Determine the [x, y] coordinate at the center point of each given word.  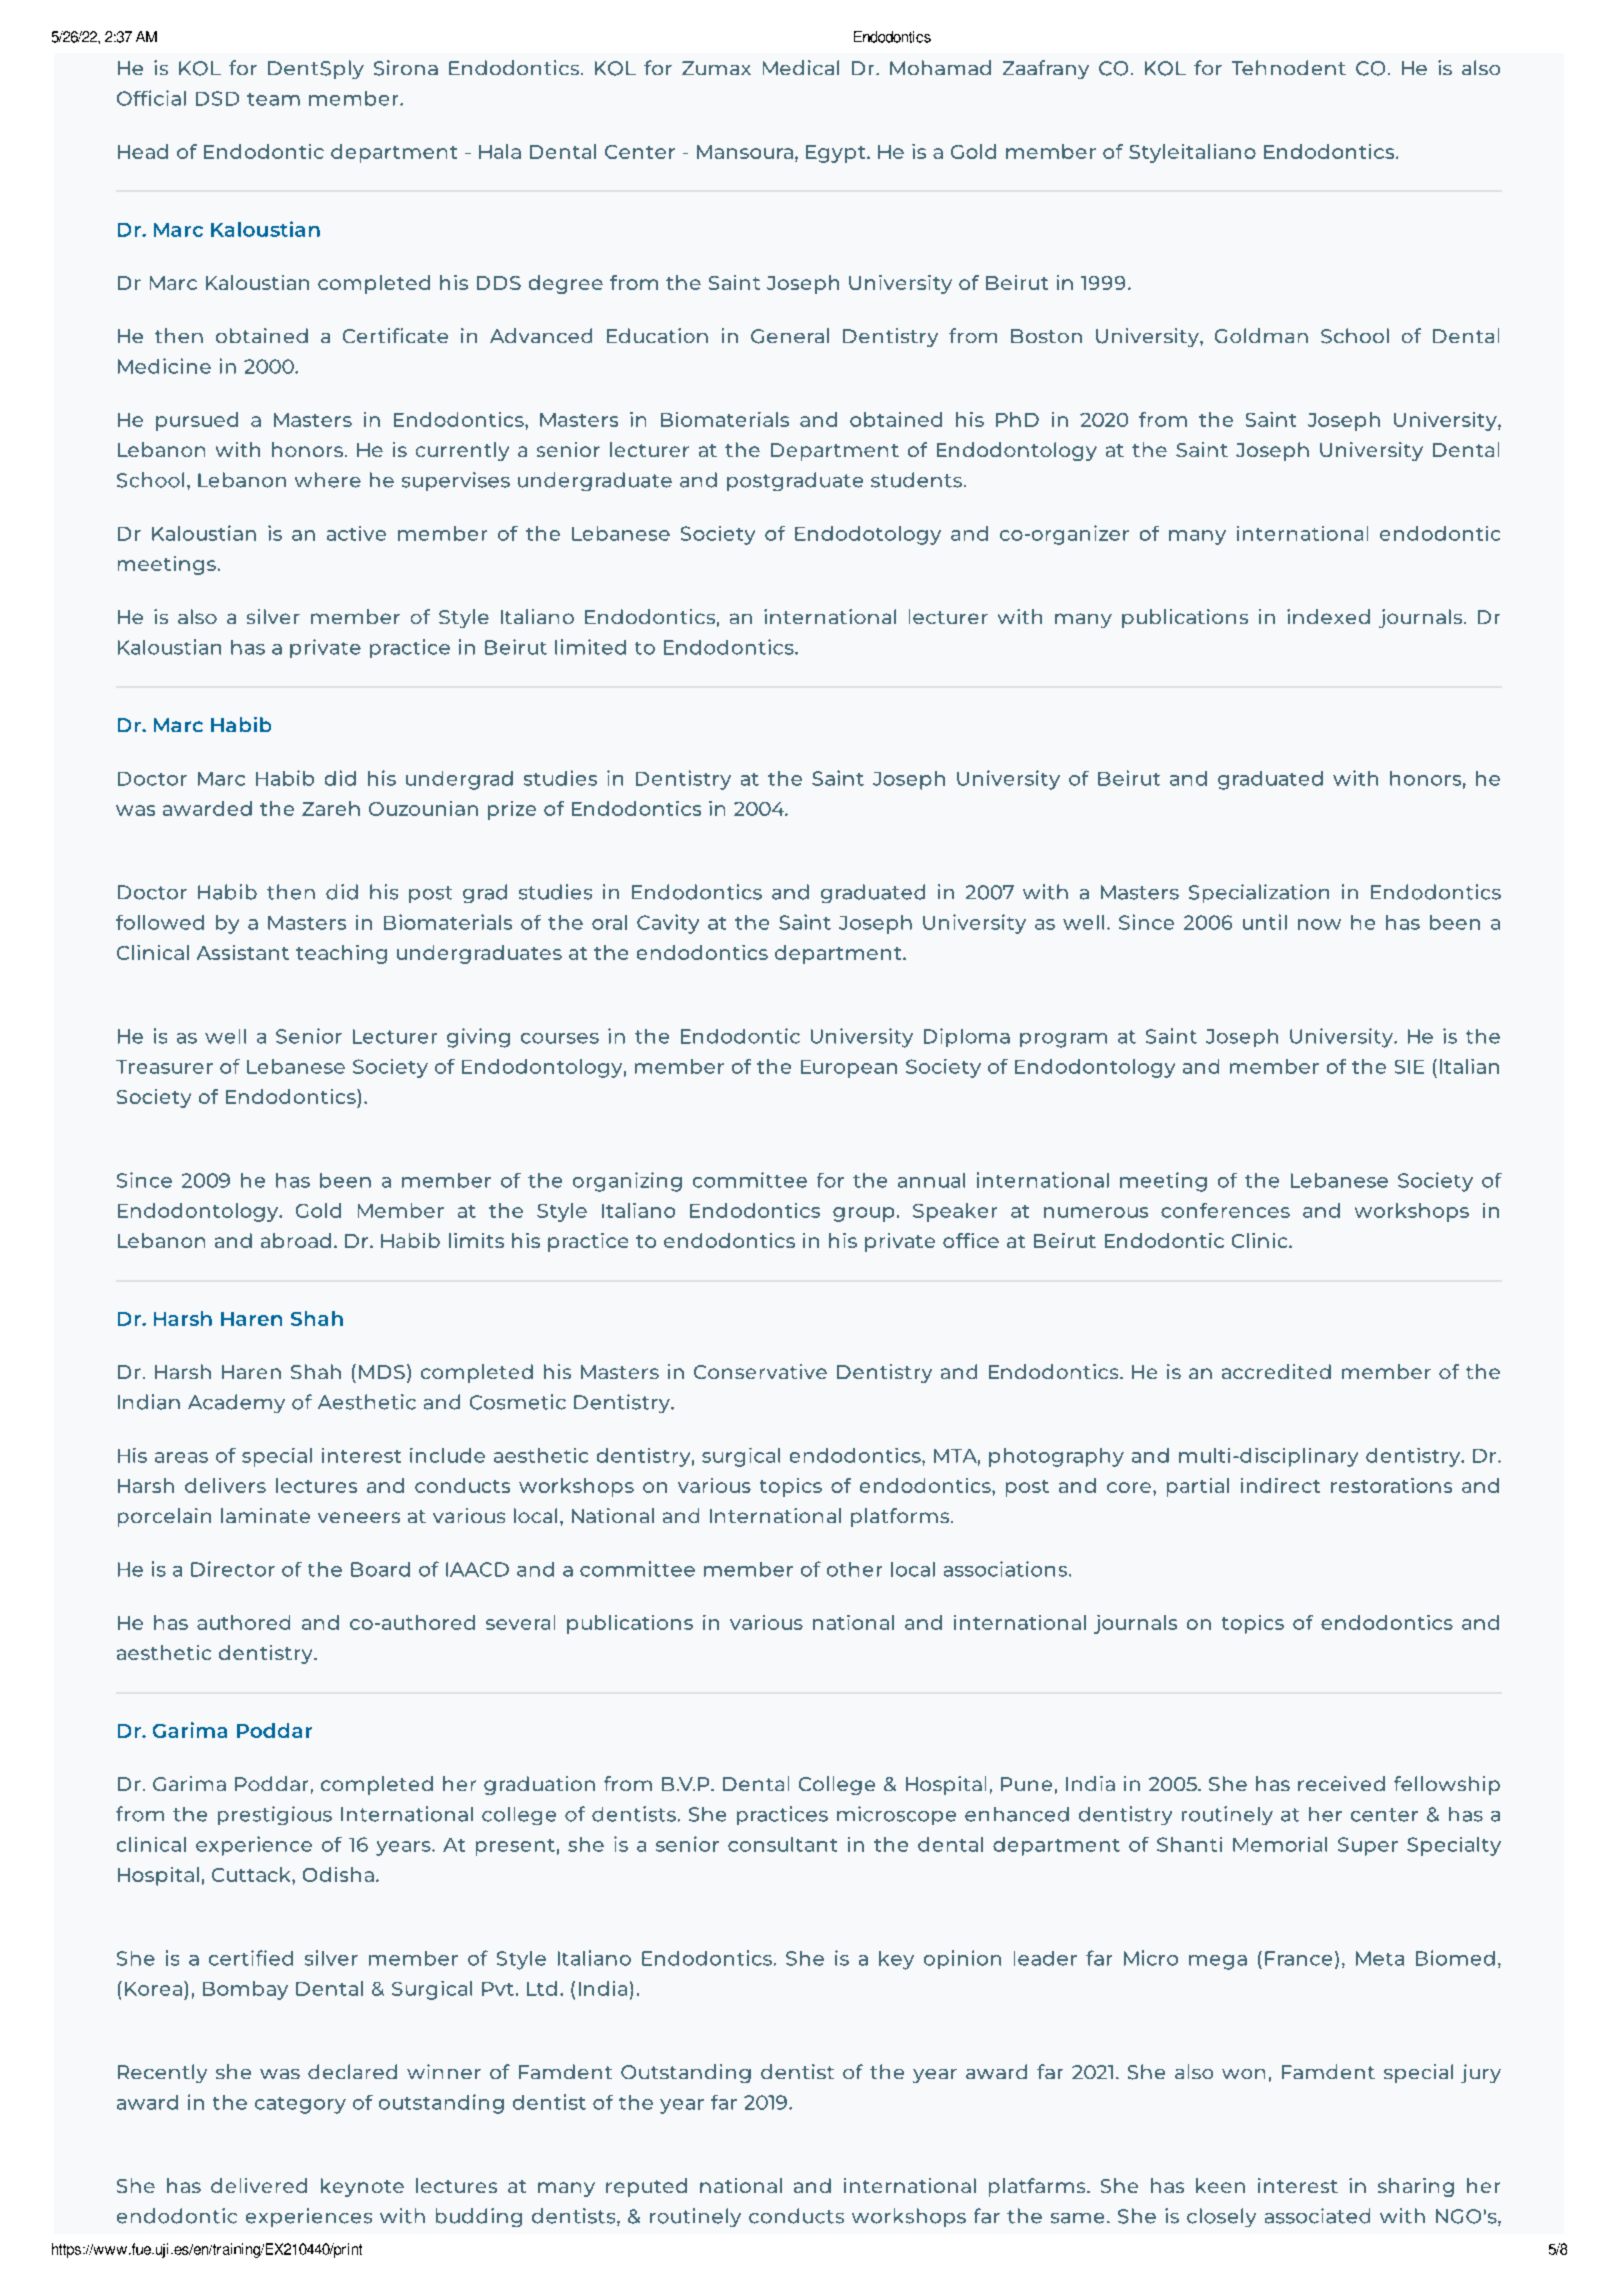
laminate [265, 1515]
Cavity [668, 924]
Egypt [837, 154]
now [1319, 924]
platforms [901, 1517]
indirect [1280, 1485]
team [273, 99]
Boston [1046, 336]
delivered [259, 2185]
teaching [341, 954]
